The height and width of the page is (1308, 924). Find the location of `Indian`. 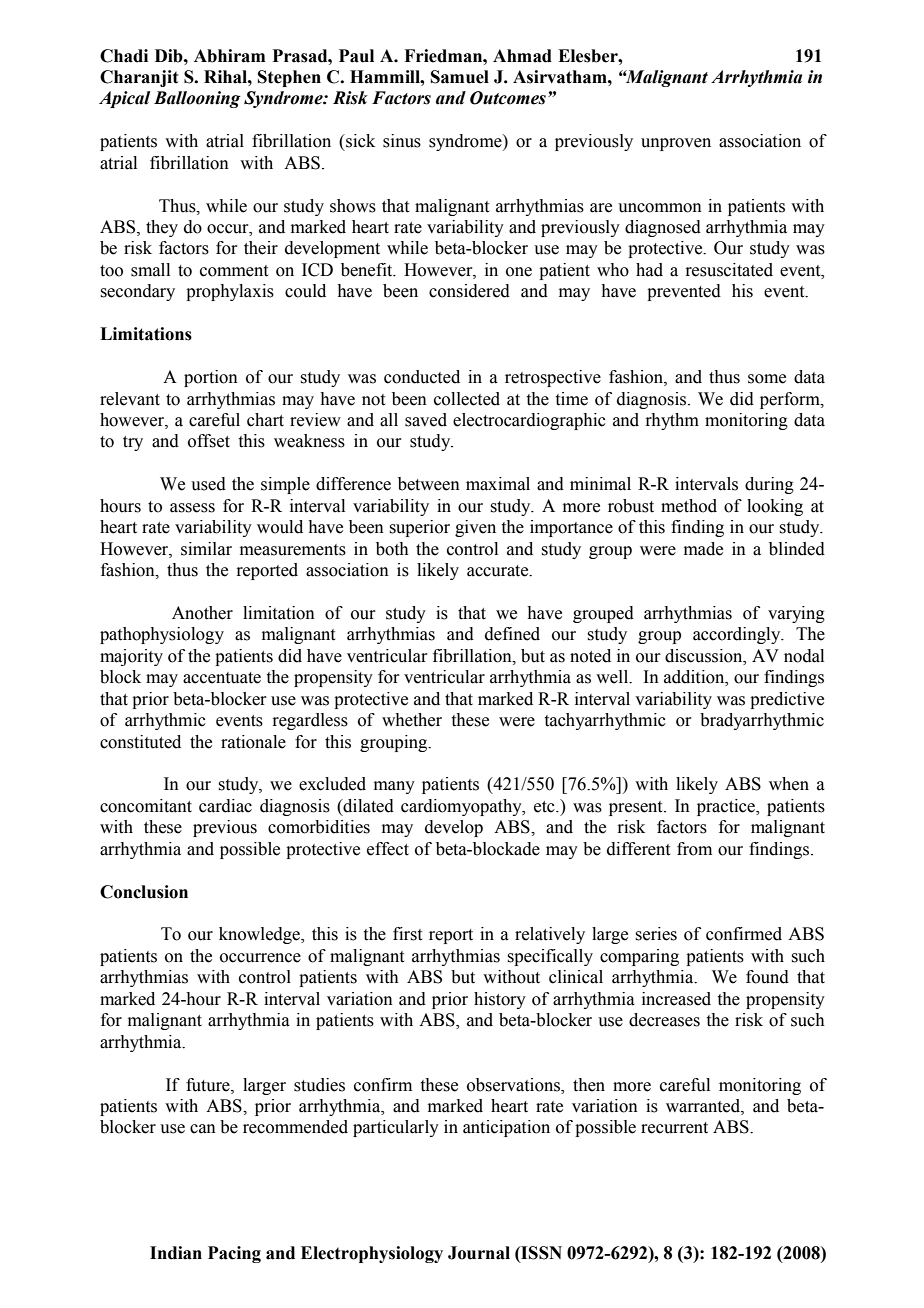

Indian is located at coordinates (176, 1253).
